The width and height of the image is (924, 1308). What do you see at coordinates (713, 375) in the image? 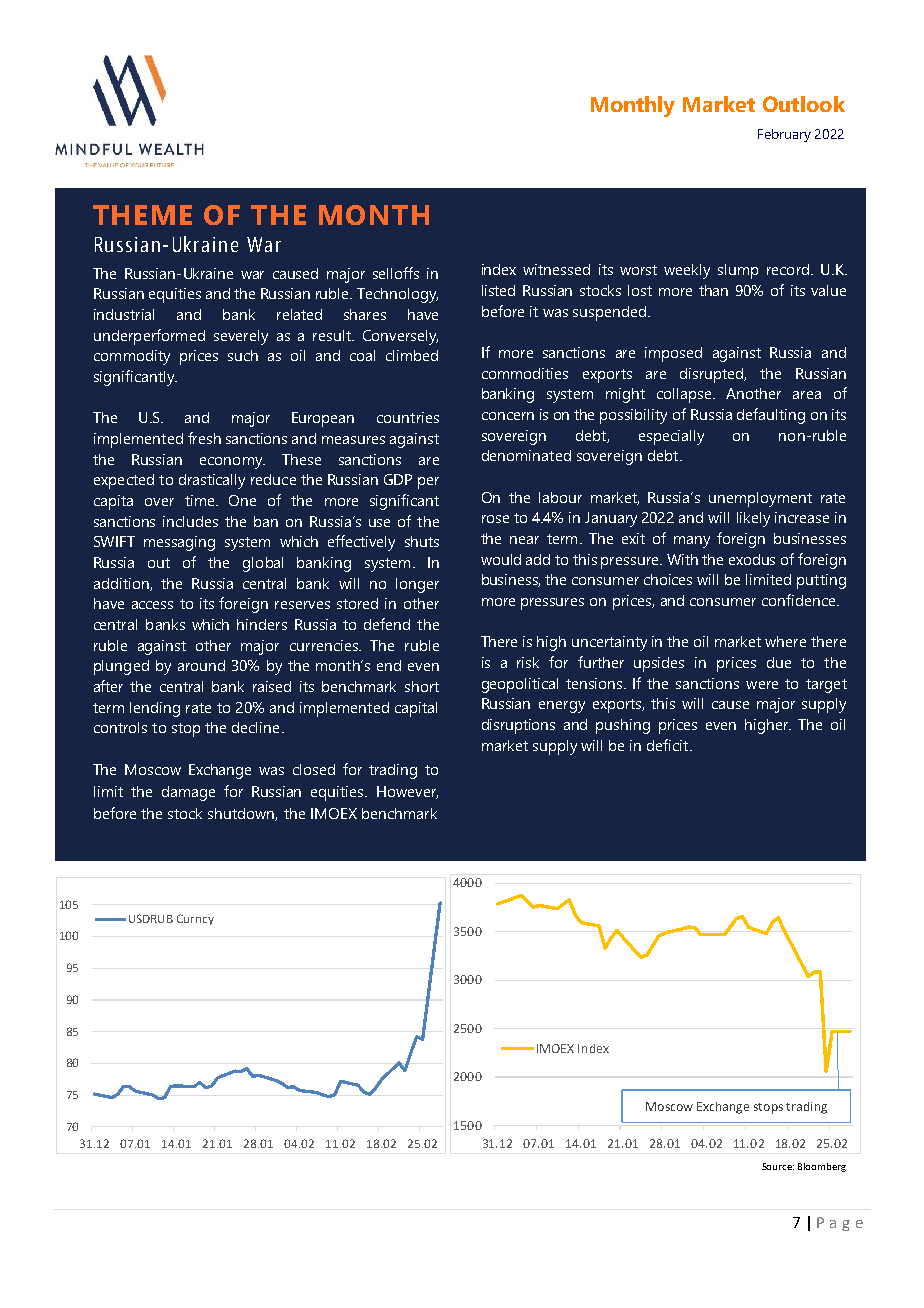
I see `disrupted` at bounding box center [713, 375].
